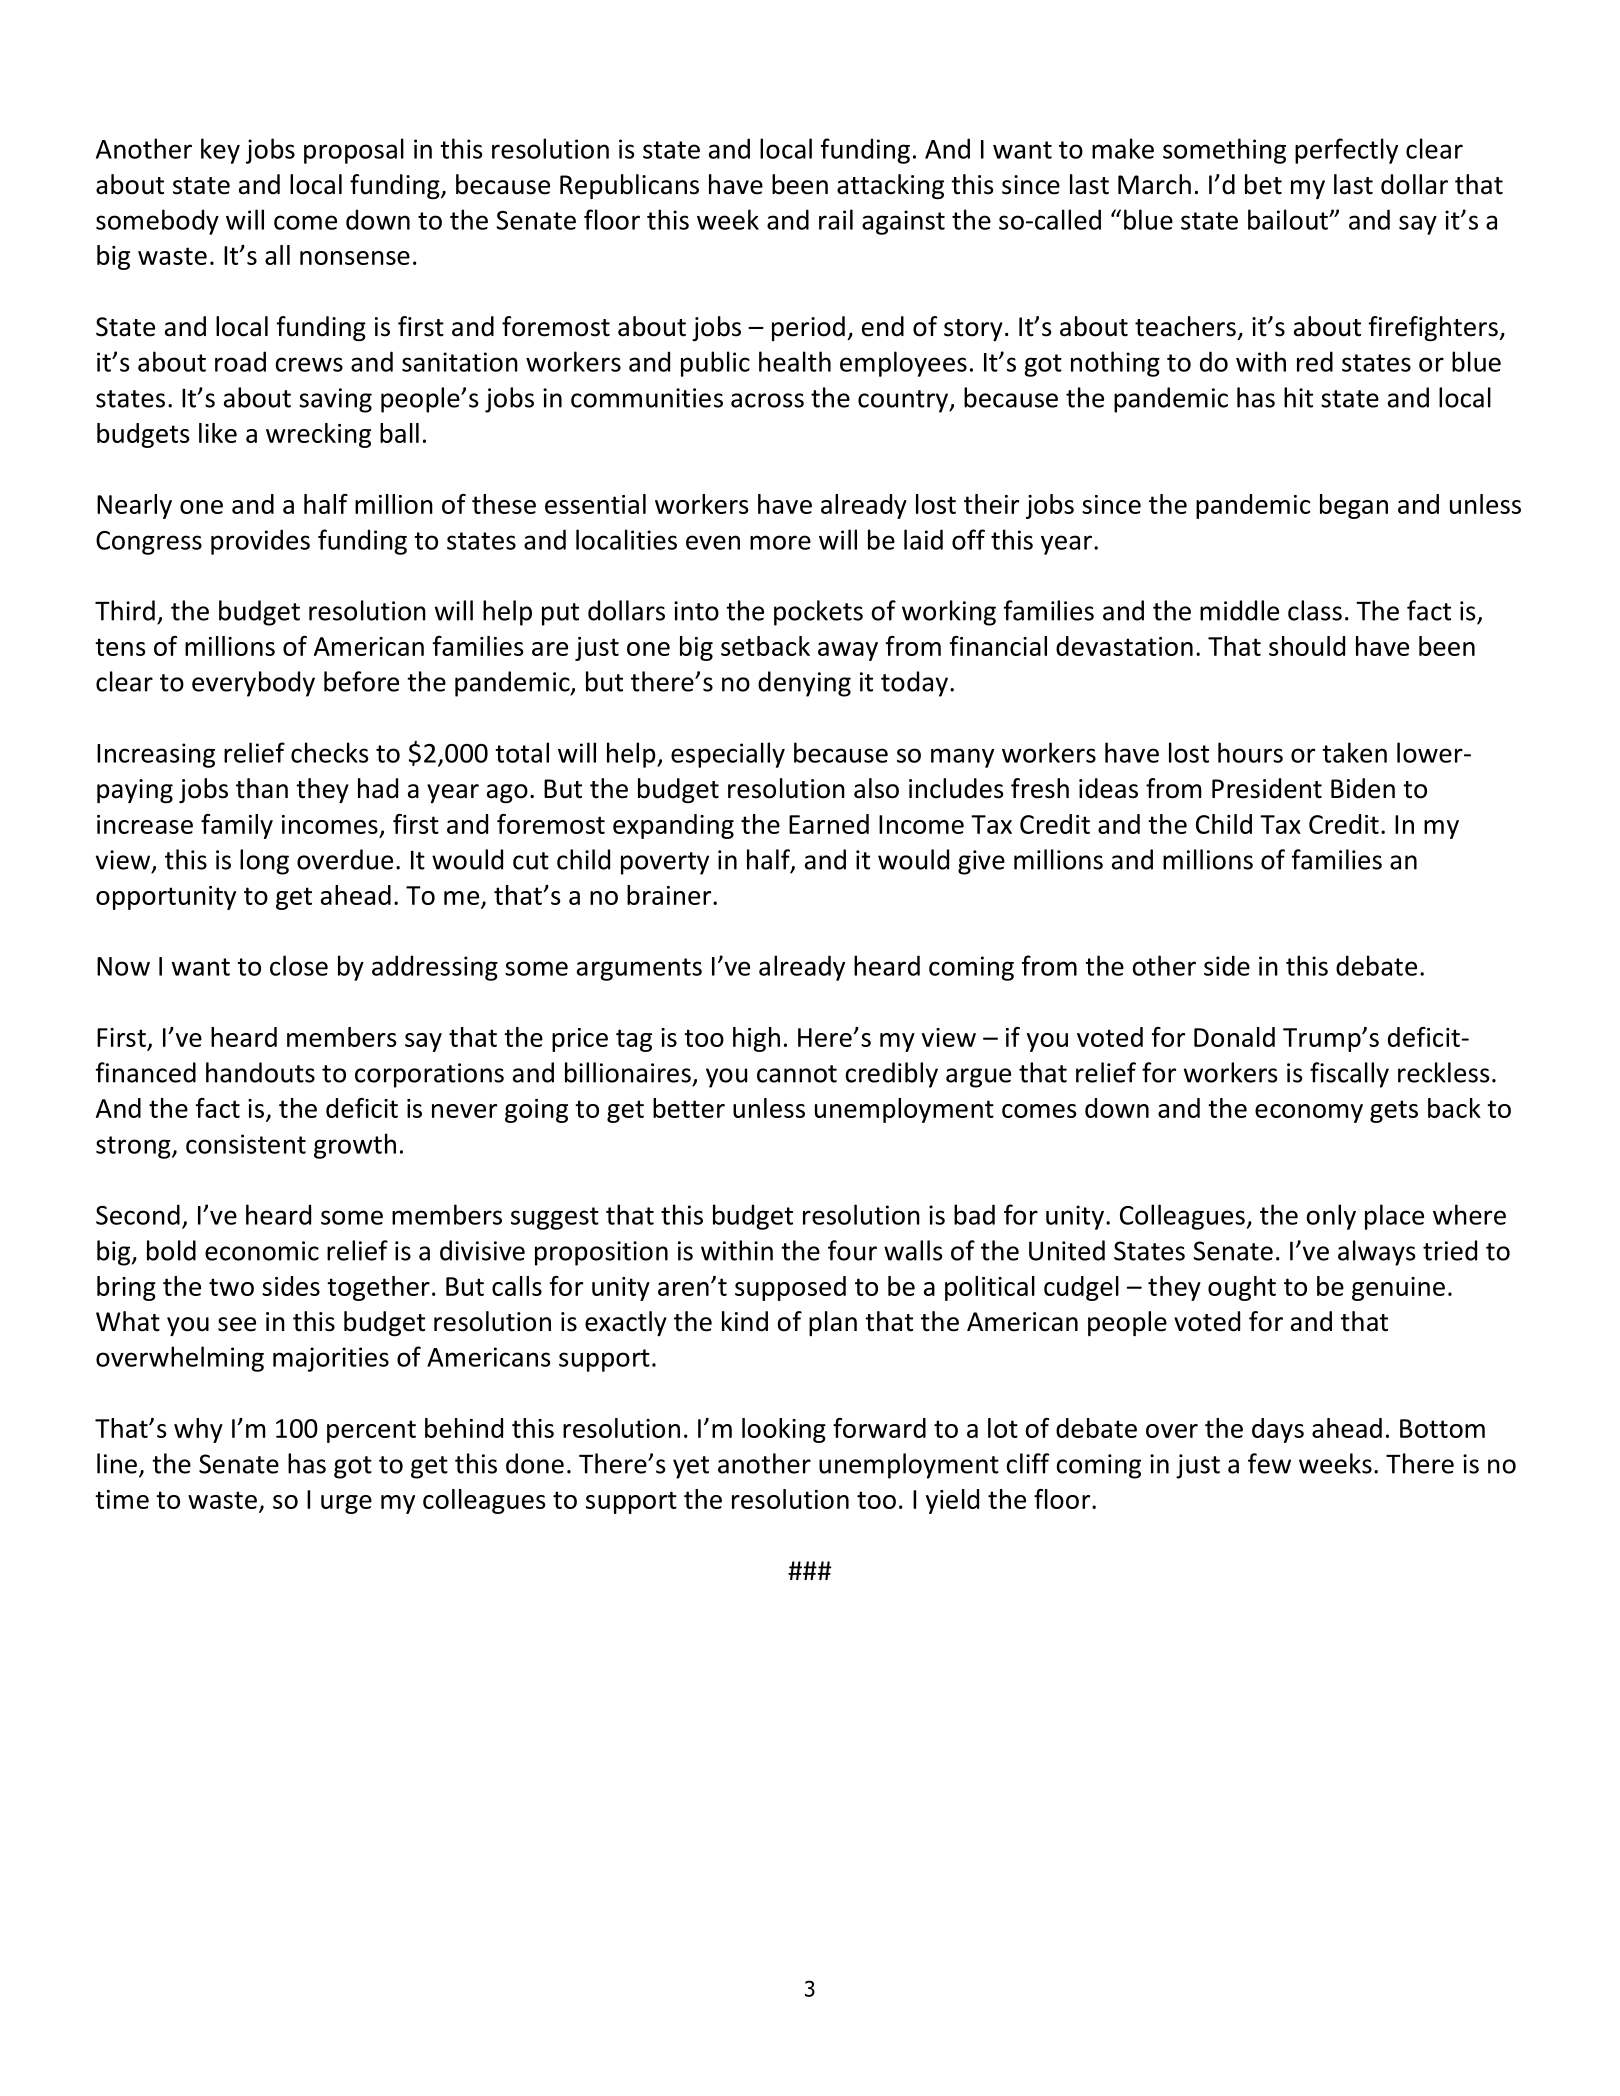 The image size is (1620, 2096). What do you see at coordinates (220, 151) in the document?
I see `key` at bounding box center [220, 151].
